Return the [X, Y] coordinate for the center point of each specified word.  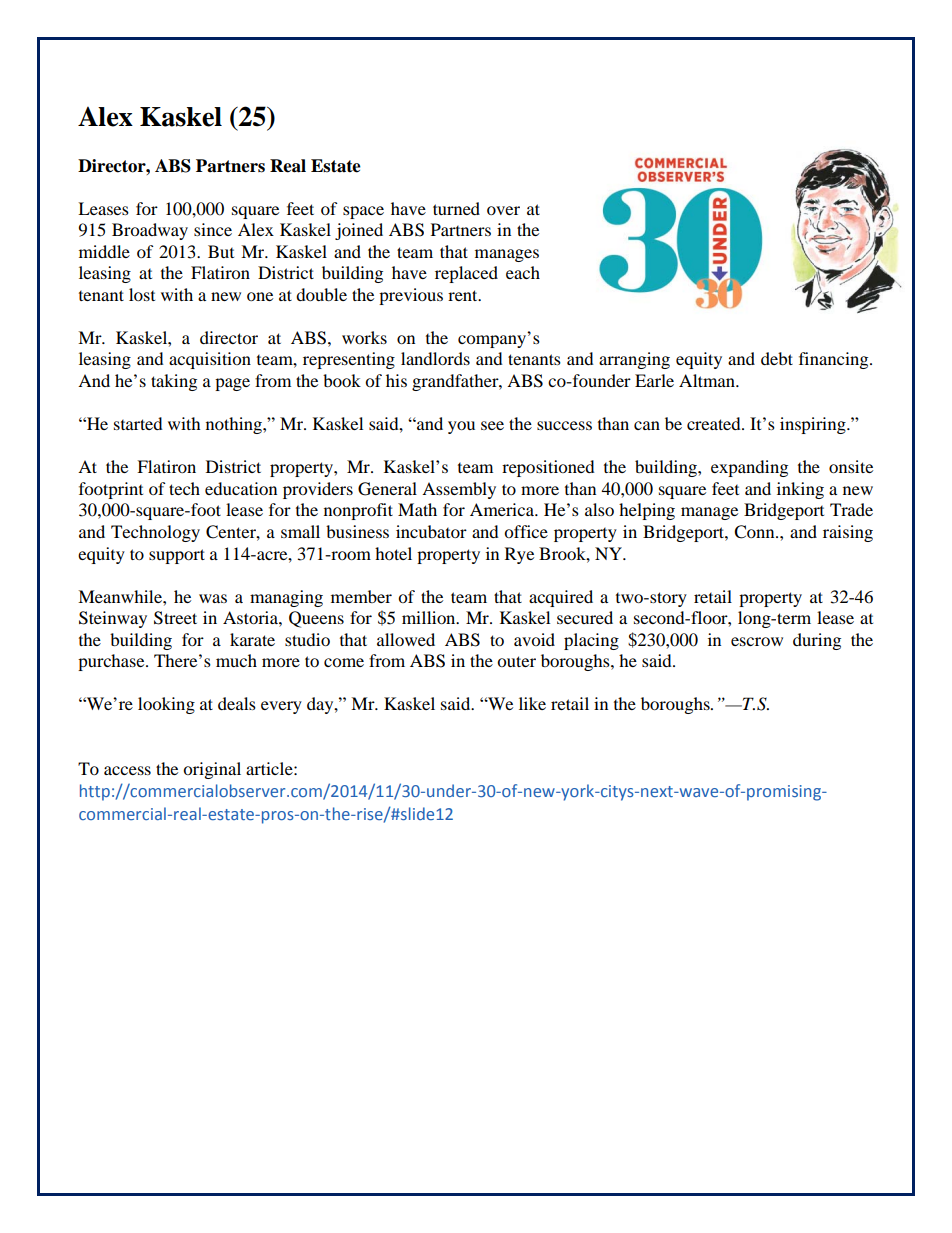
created [715, 423]
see [492, 425]
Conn [755, 532]
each [523, 272]
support [177, 556]
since [213, 229]
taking [174, 382]
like [532, 703]
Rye [519, 555]
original [212, 770]
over [503, 210]
